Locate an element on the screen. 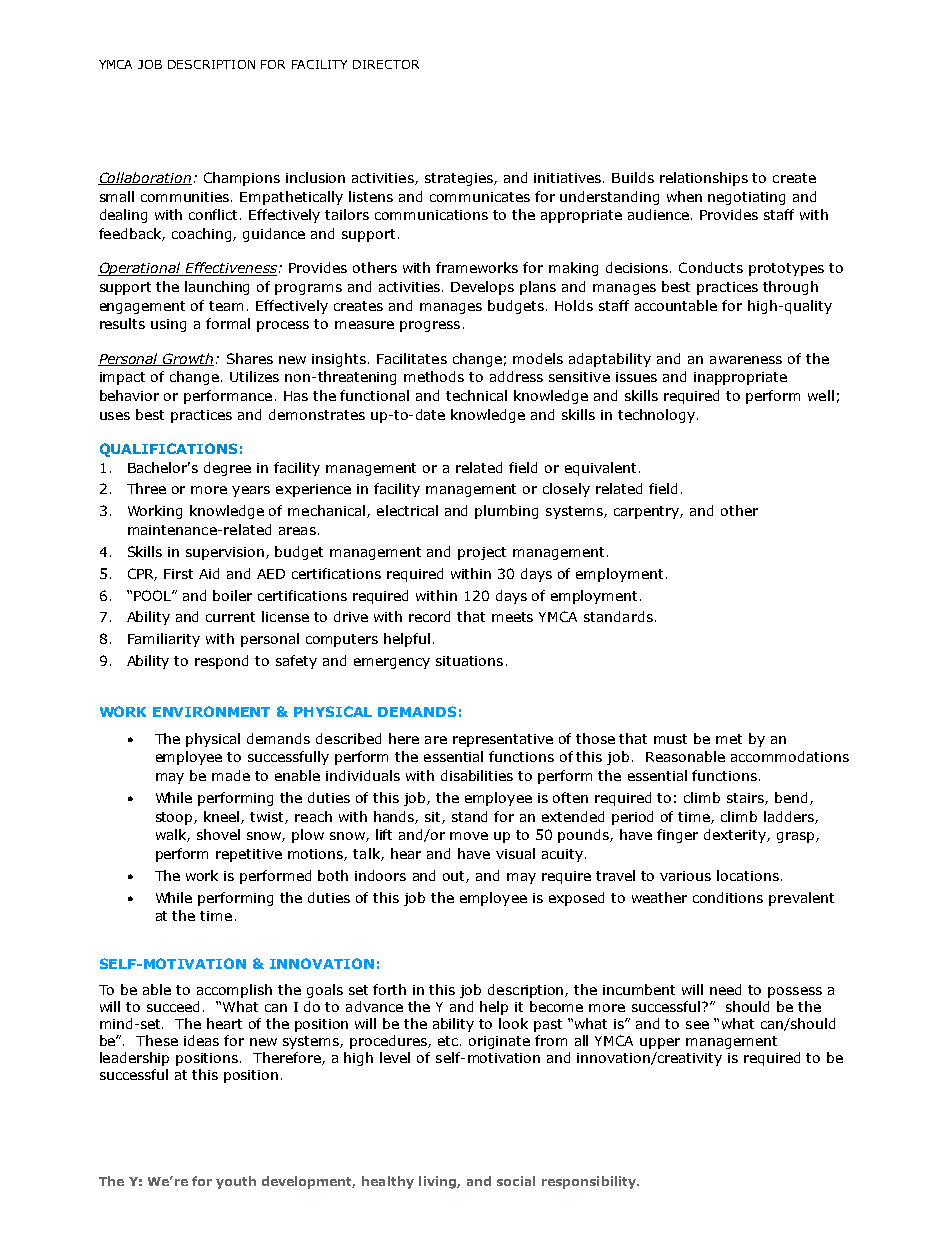 The image size is (952, 1233). youth is located at coordinates (236, 1182).
